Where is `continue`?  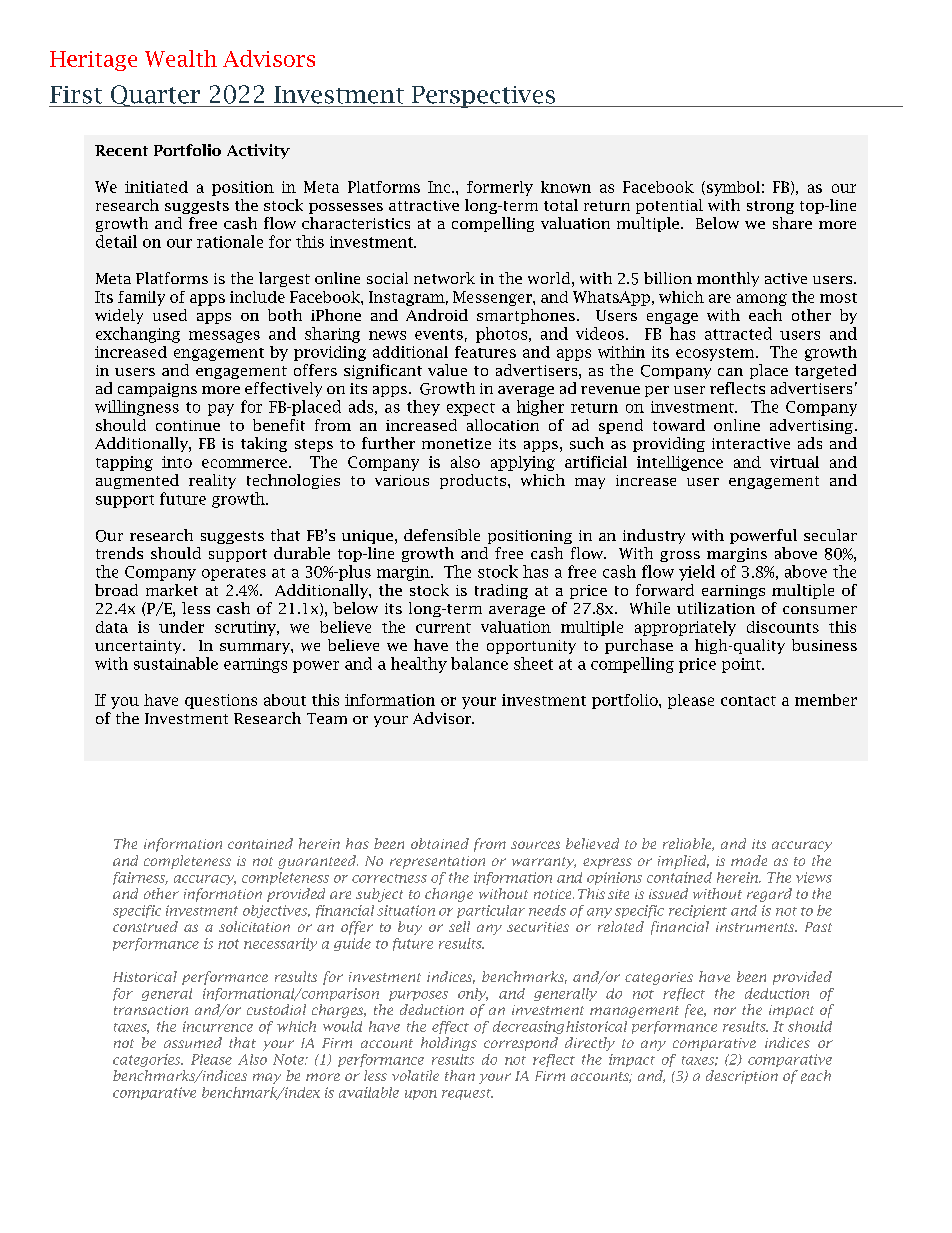
continue is located at coordinates (188, 425).
